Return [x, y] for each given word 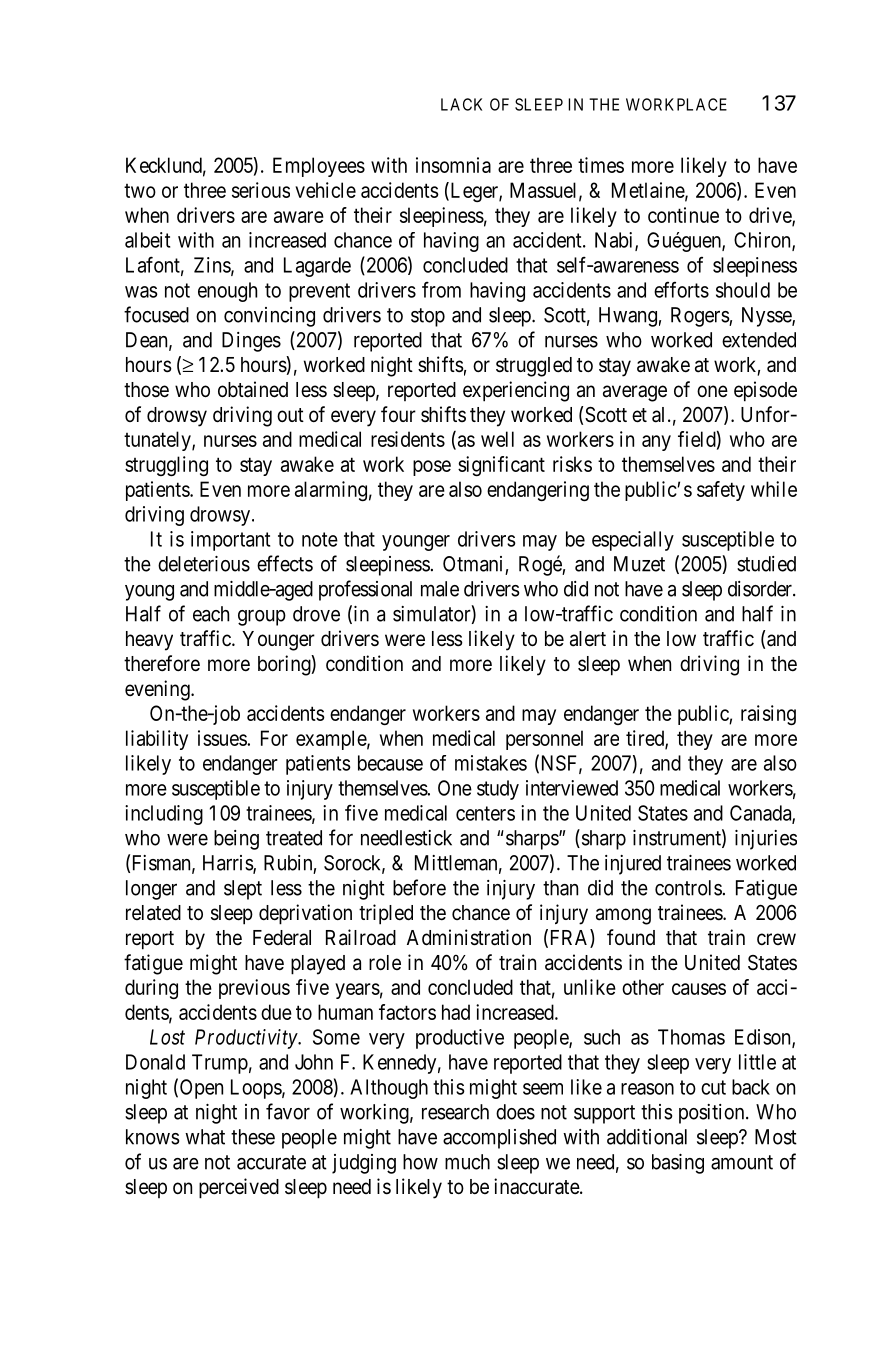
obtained [253, 389]
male [440, 589]
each [211, 614]
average [635, 393]
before [419, 887]
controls [688, 888]
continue [683, 215]
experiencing [516, 391]
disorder [761, 589]
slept [243, 890]
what [205, 1137]
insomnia [453, 165]
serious [261, 190]
